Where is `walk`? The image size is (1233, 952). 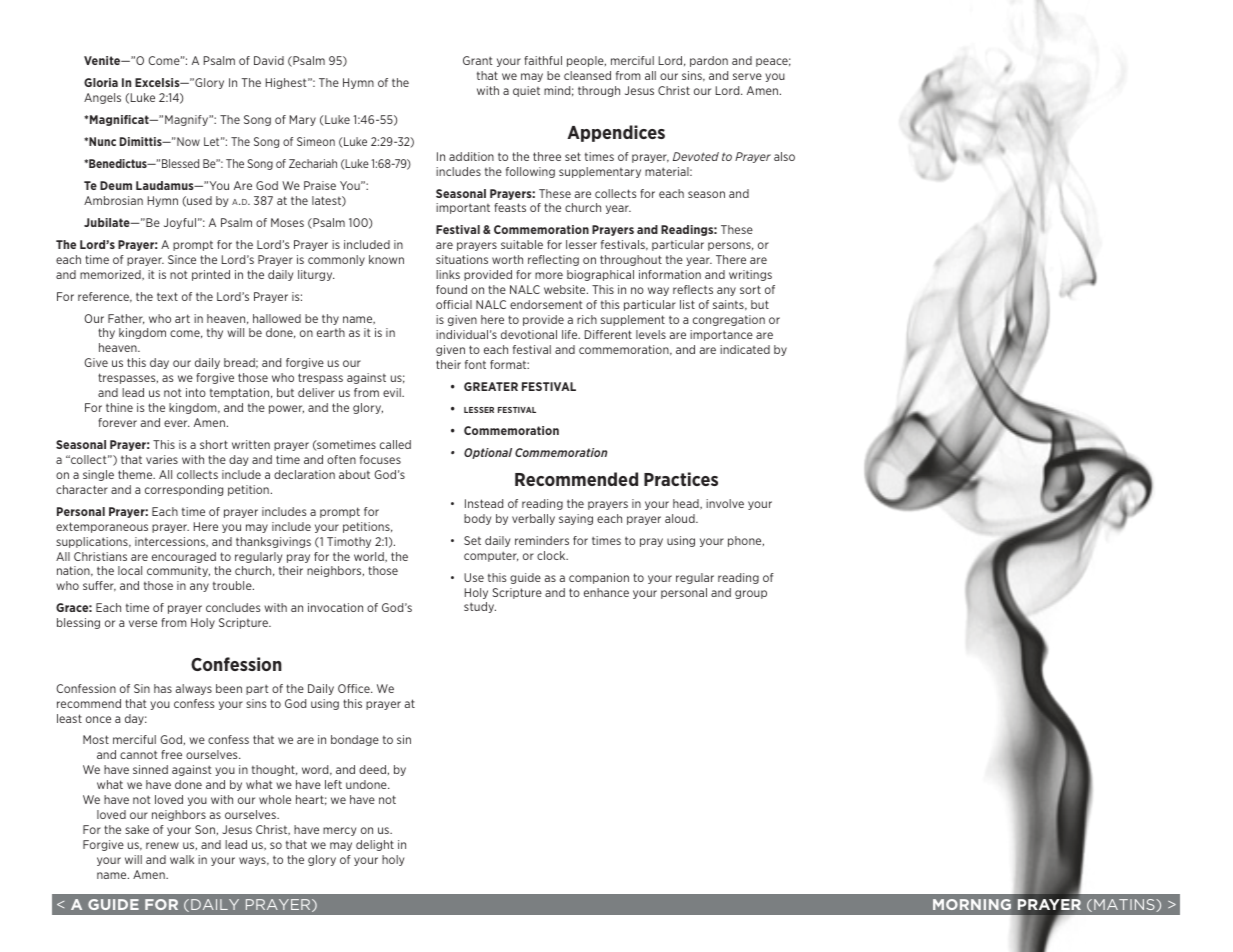
walk is located at coordinates (182, 859).
